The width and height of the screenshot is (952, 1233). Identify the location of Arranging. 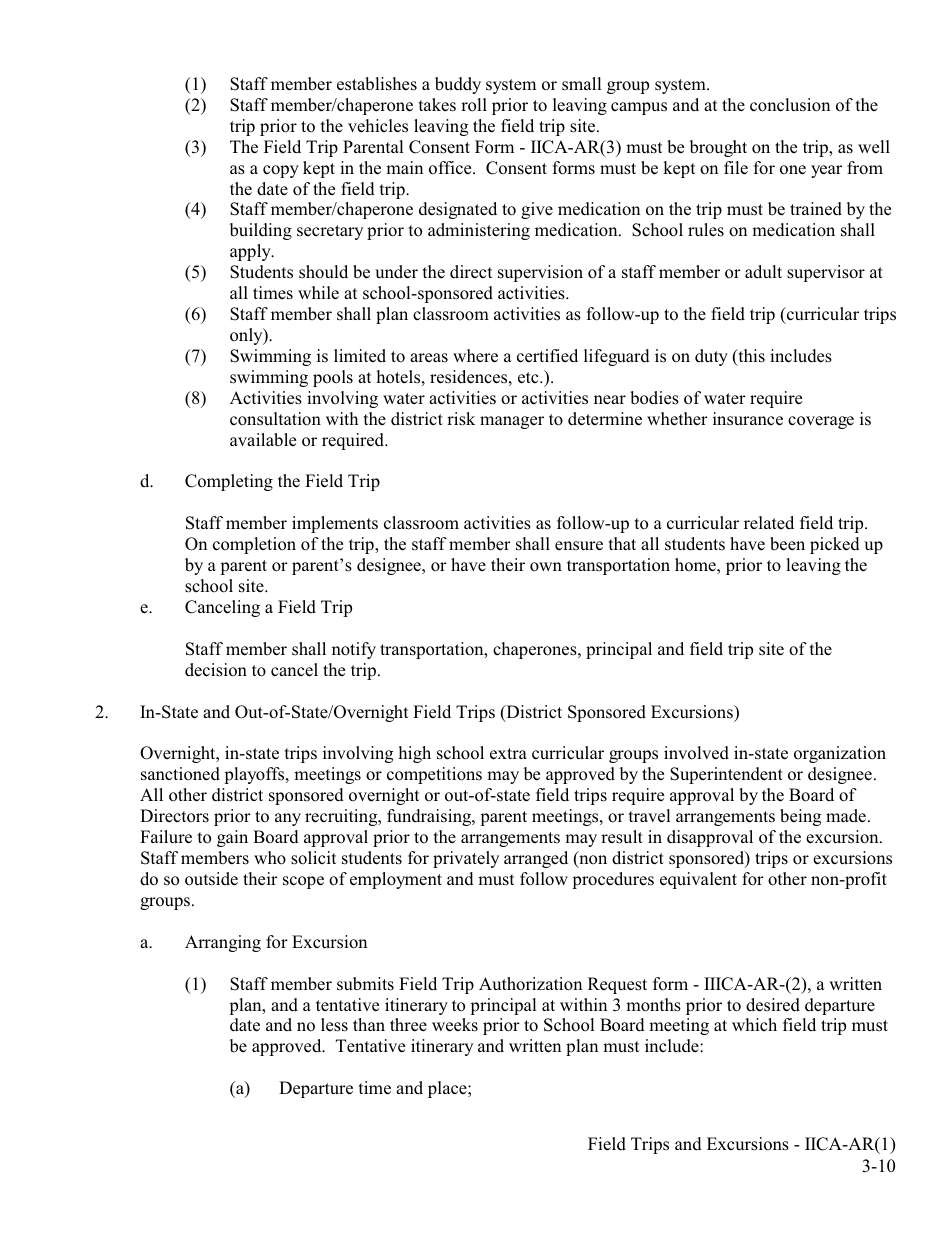
(223, 943).
